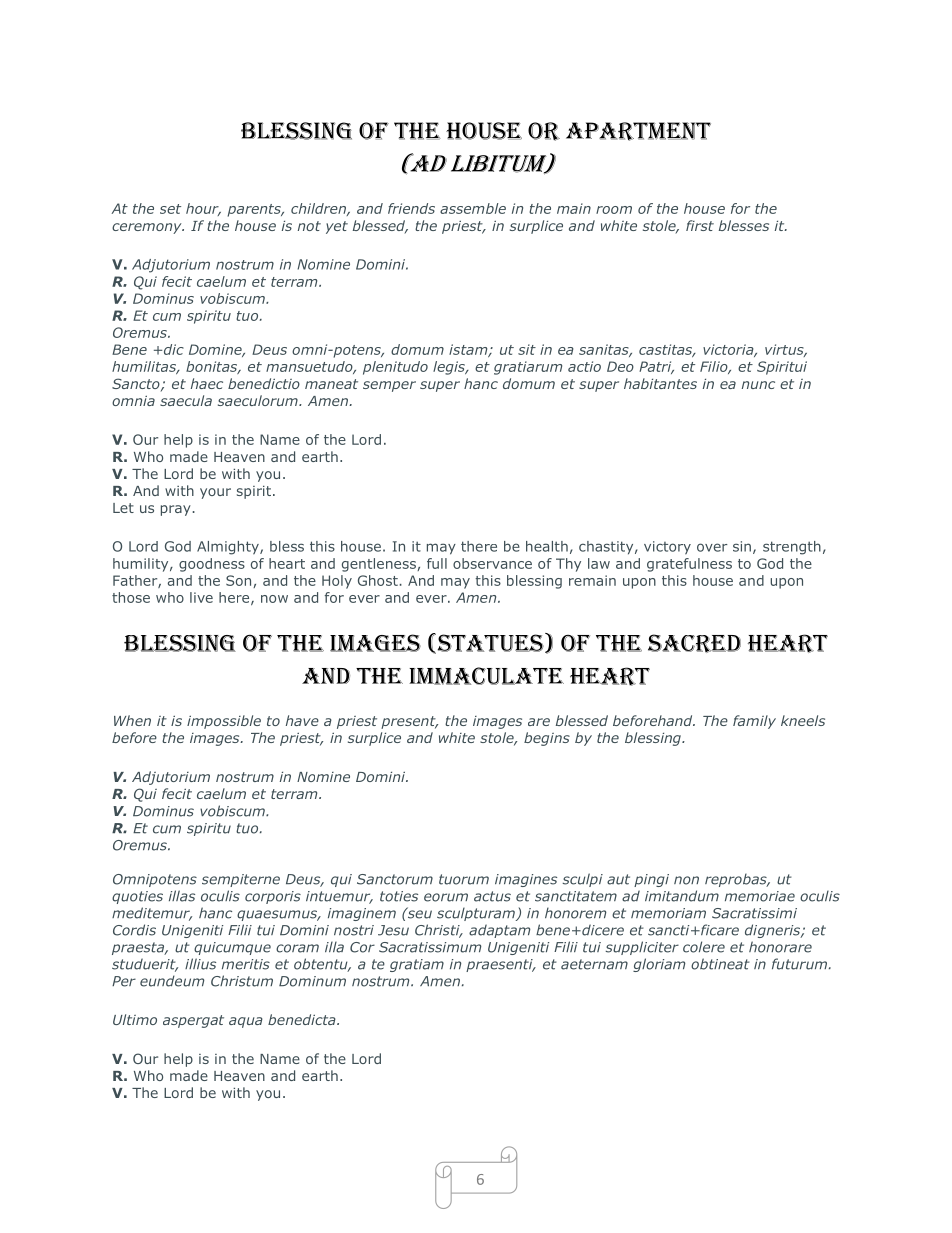  Describe the element at coordinates (689, 565) in the page. I see `gratefulness` at that location.
